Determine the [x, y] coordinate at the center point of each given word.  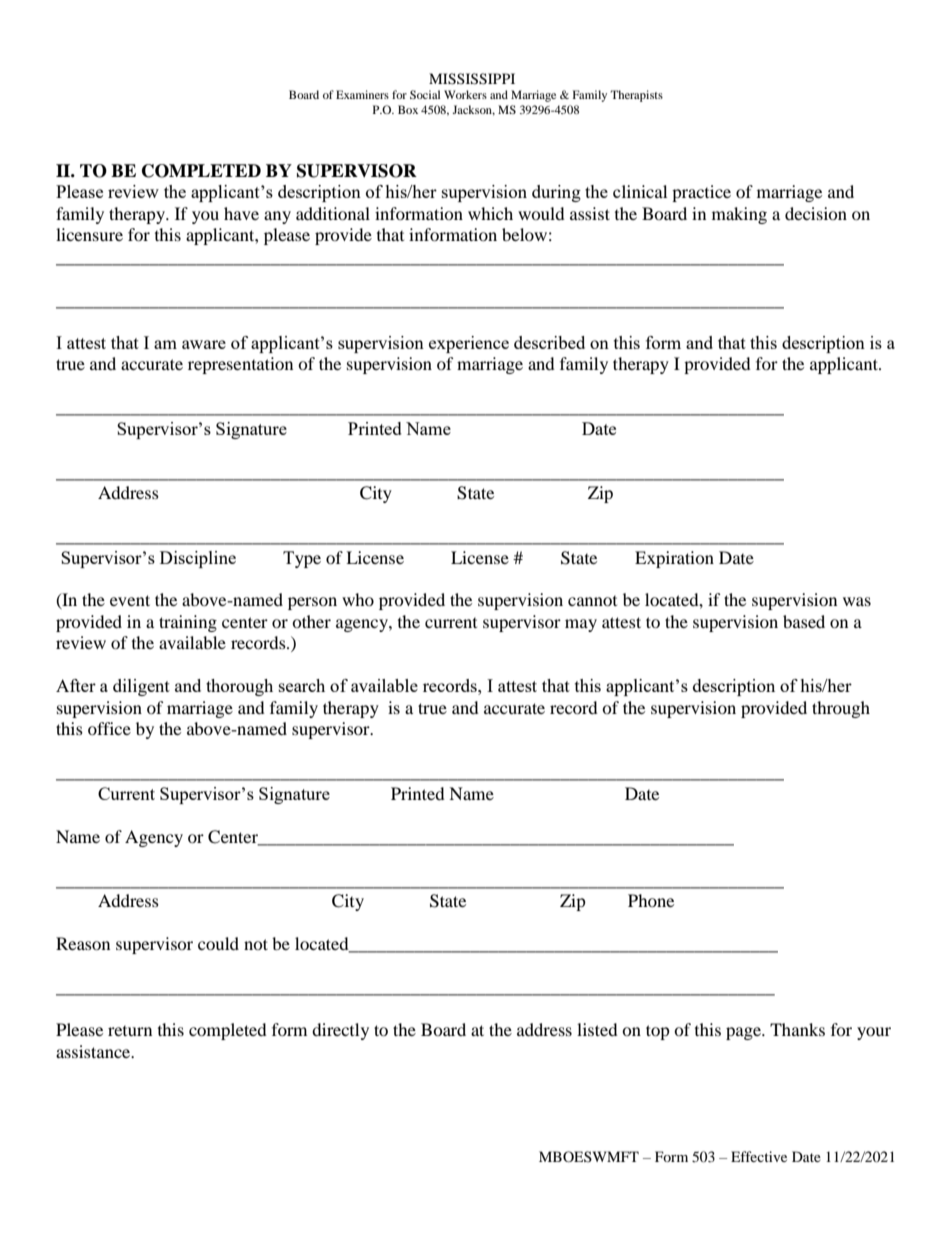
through [841, 709]
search [302, 685]
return [130, 1031]
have [241, 213]
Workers [465, 94]
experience [469, 344]
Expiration [674, 559]
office [109, 728]
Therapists [636, 96]
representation [240, 365]
